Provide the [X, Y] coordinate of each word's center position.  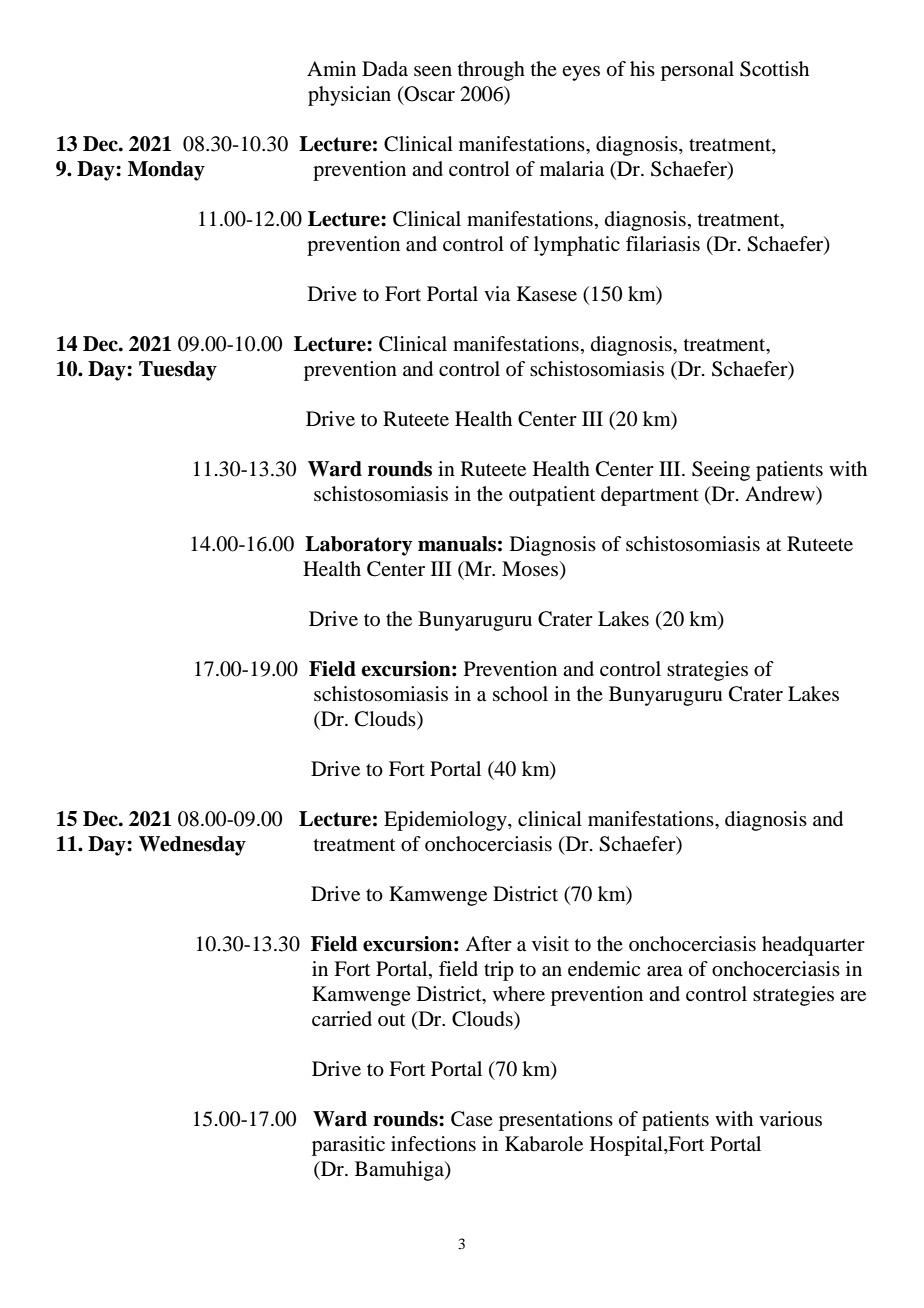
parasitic [348, 1146]
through [491, 71]
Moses [531, 570]
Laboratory [358, 546]
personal [697, 71]
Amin [331, 68]
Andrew [781, 495]
